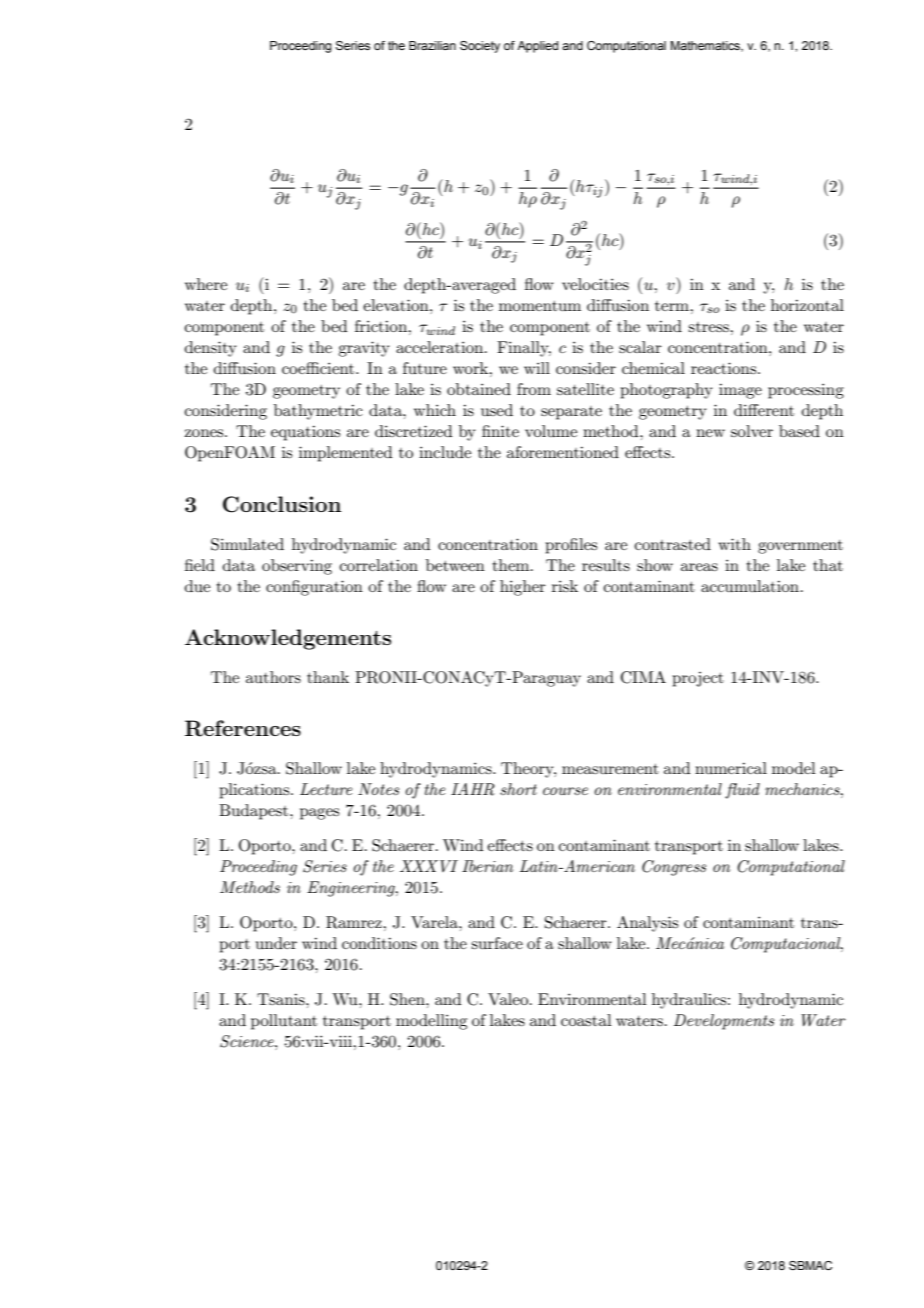 The image size is (924, 1308). What do you see at coordinates (284, 1022) in the screenshot?
I see `pollutant` at bounding box center [284, 1022].
